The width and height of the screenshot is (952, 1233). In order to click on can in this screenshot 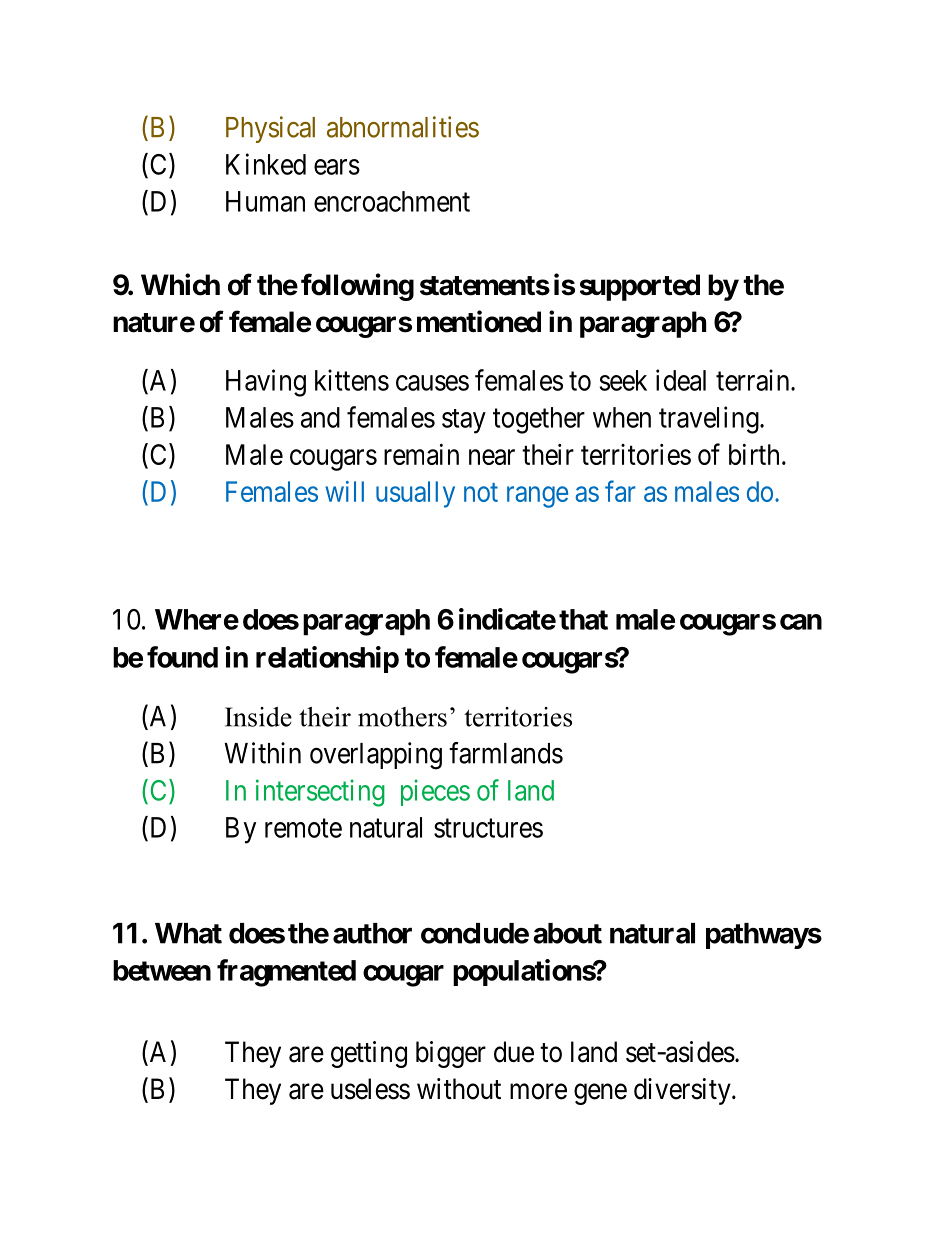, I will do `click(801, 622)`.
